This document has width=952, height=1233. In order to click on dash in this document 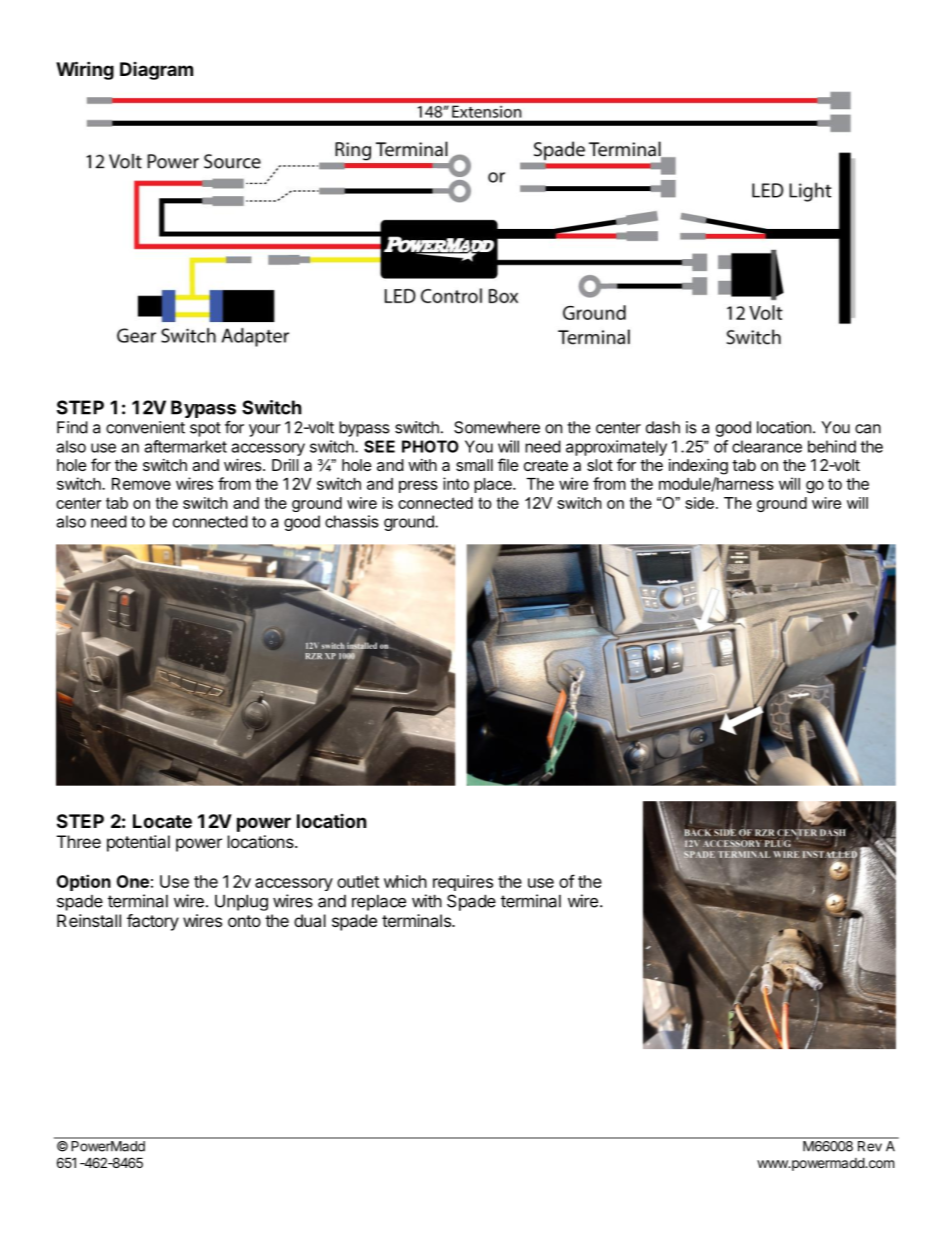, I will do `click(663, 427)`.
